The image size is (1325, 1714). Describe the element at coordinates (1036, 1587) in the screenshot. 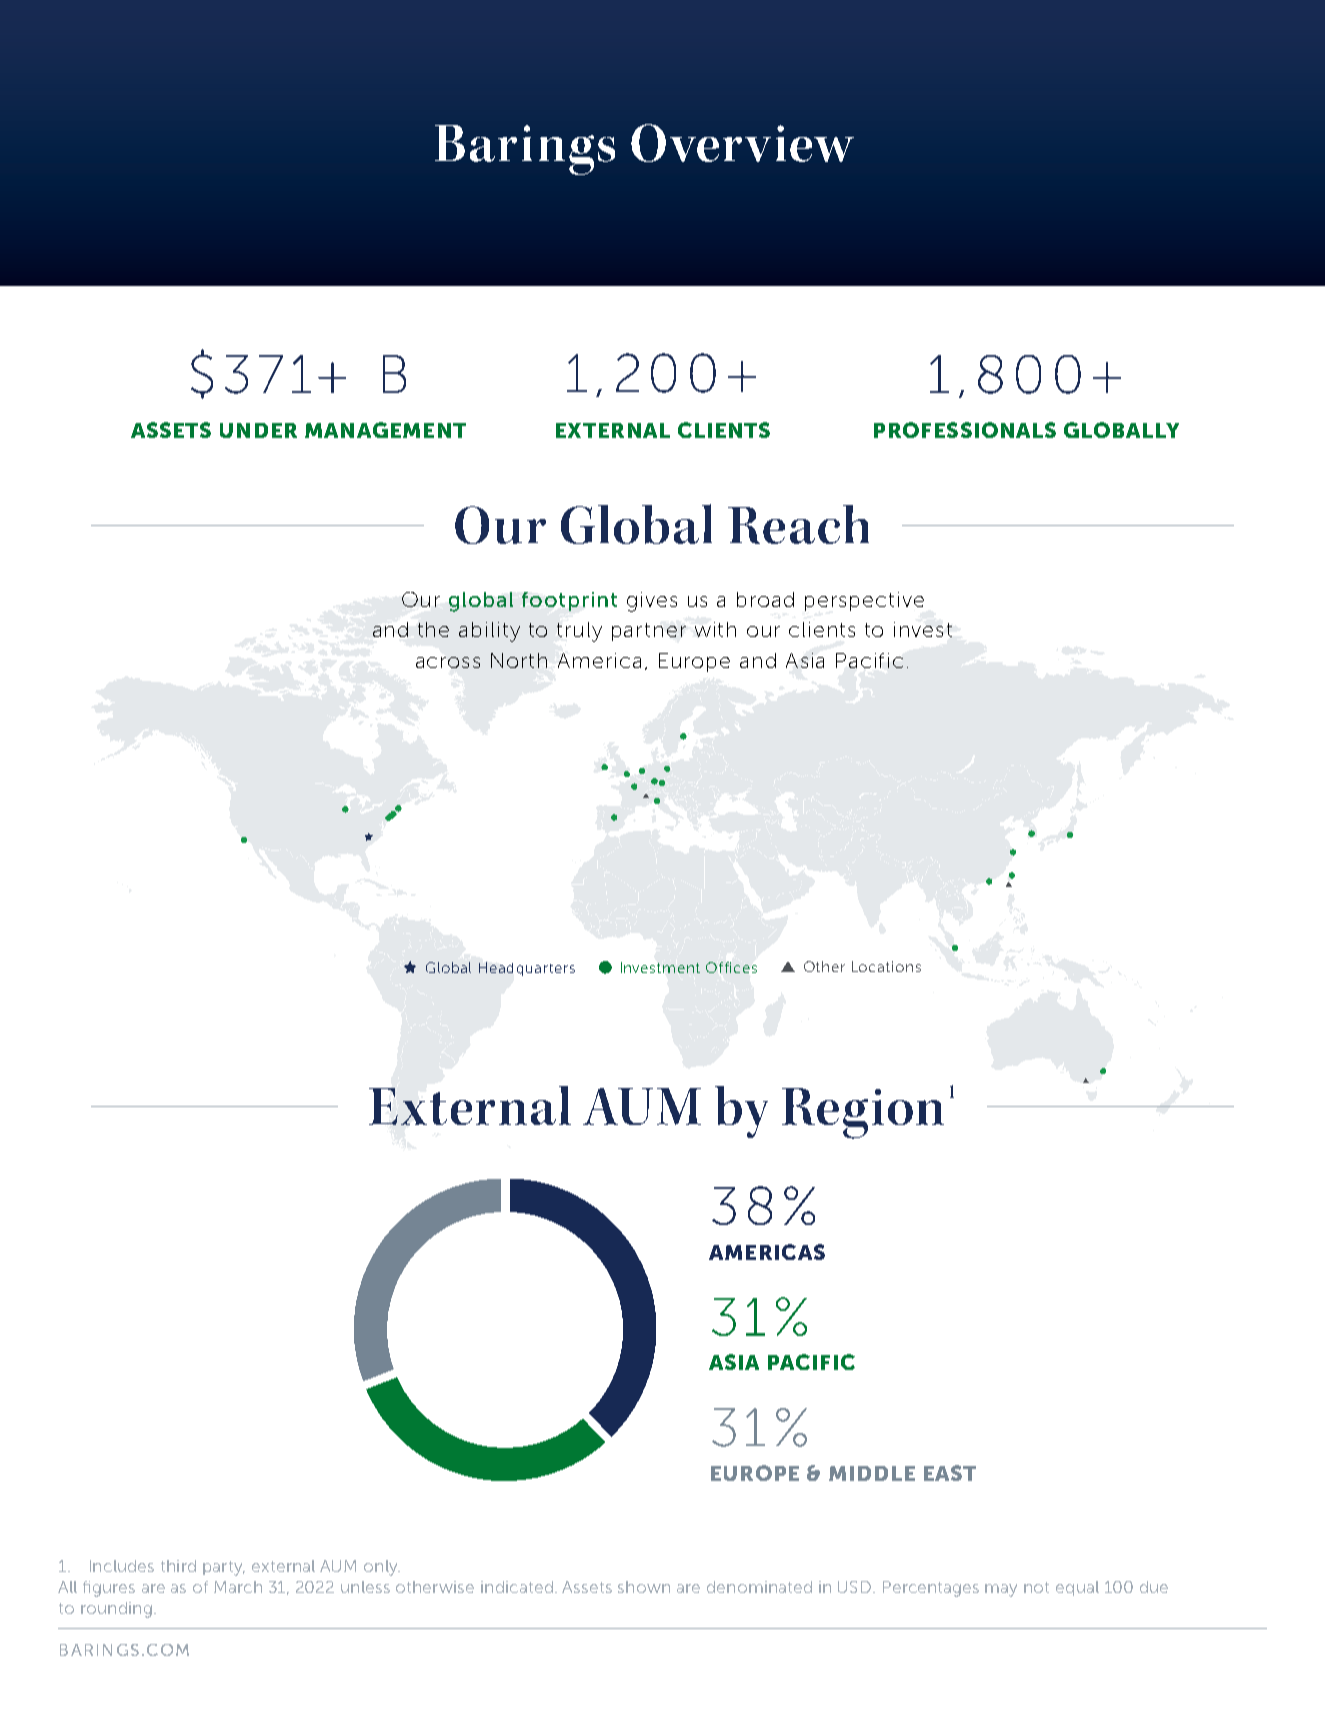

I see `not` at that location.
